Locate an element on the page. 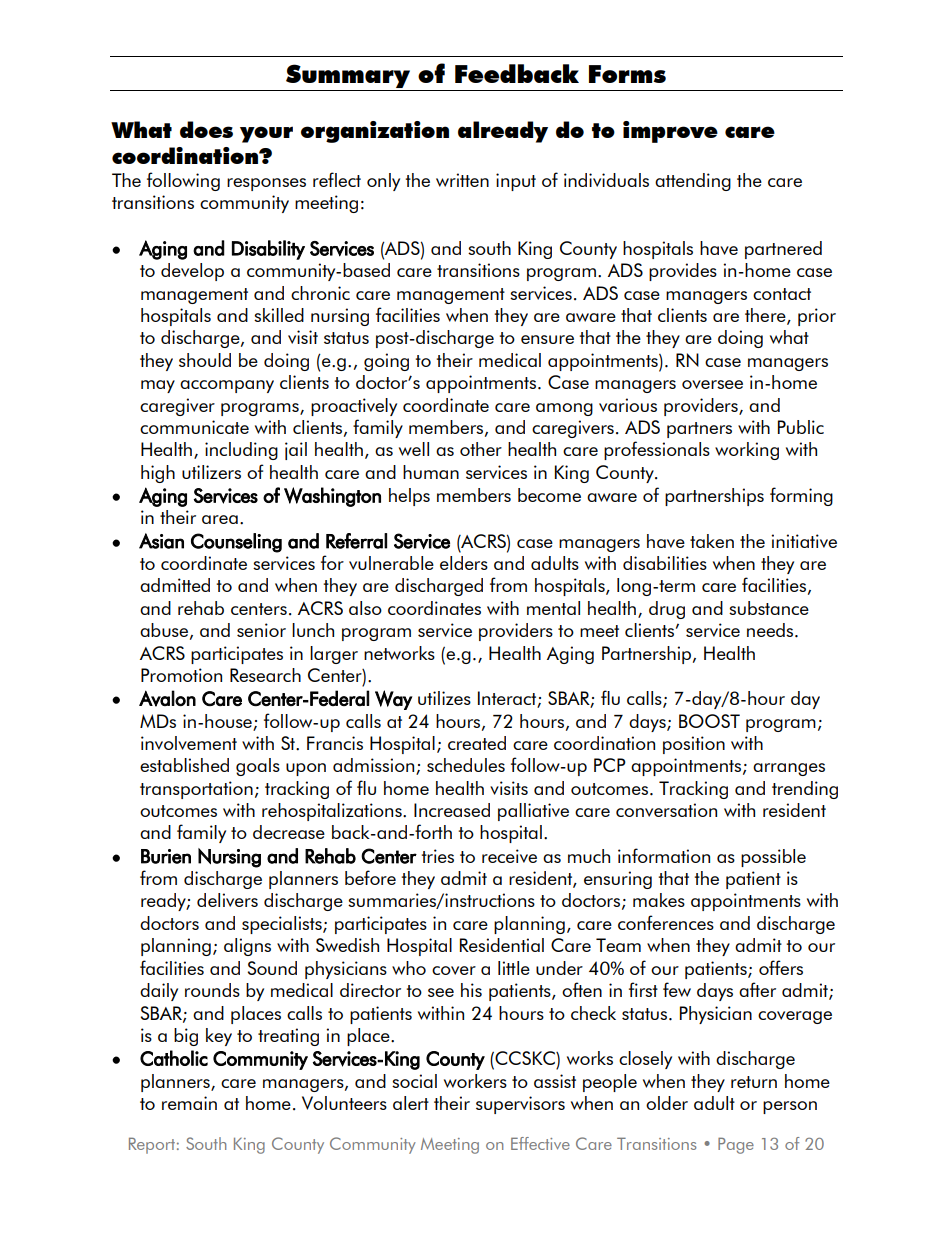 This page has width=952, height=1233. including is located at coordinates (241, 451).
